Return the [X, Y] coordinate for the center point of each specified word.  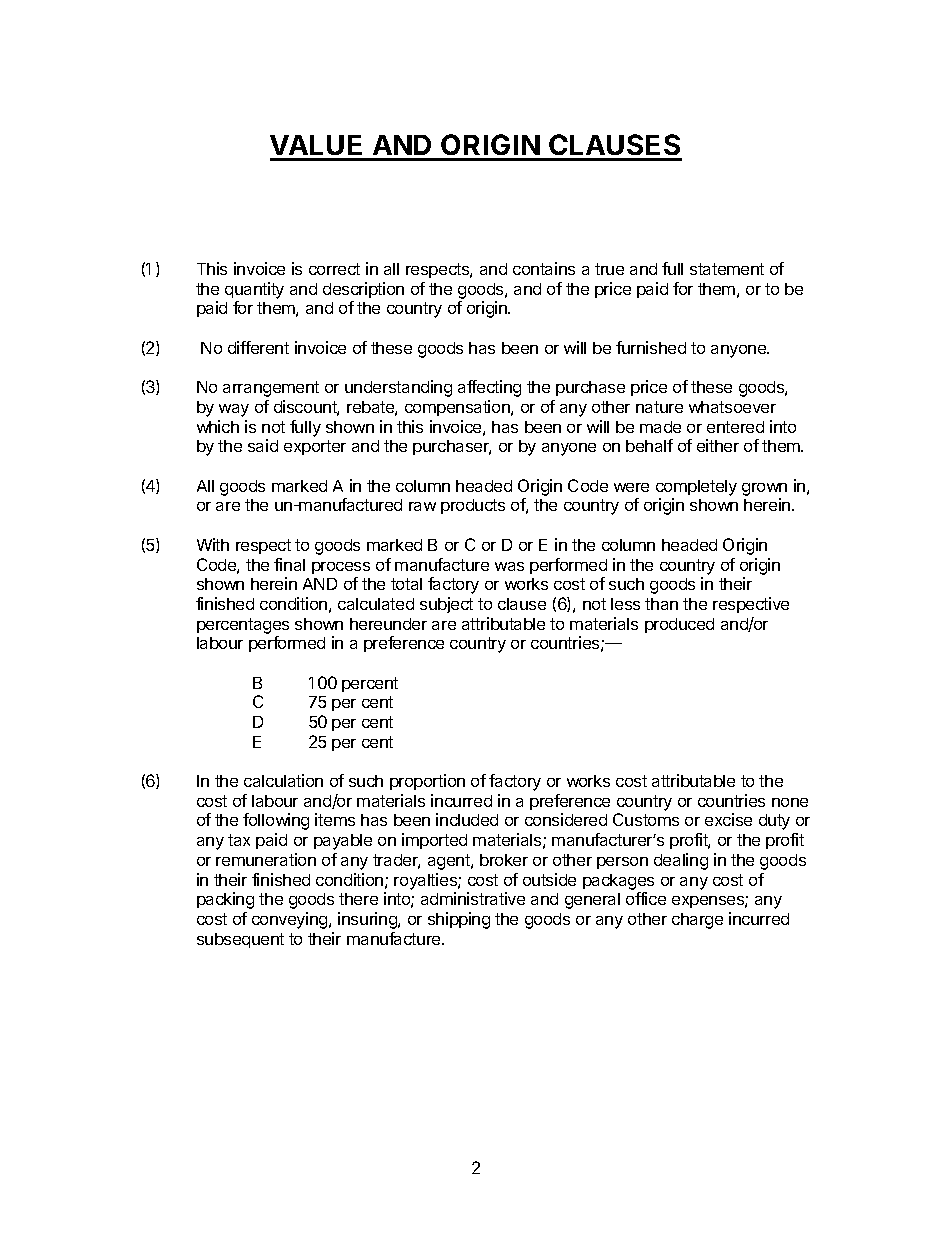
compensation [458, 408]
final [289, 564]
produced [679, 625]
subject [446, 605]
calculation [283, 780]
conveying [291, 920]
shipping [459, 920]
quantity [254, 290]
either [718, 445]
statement [727, 269]
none [790, 802]
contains [544, 268]
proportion [427, 782]
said [263, 445]
